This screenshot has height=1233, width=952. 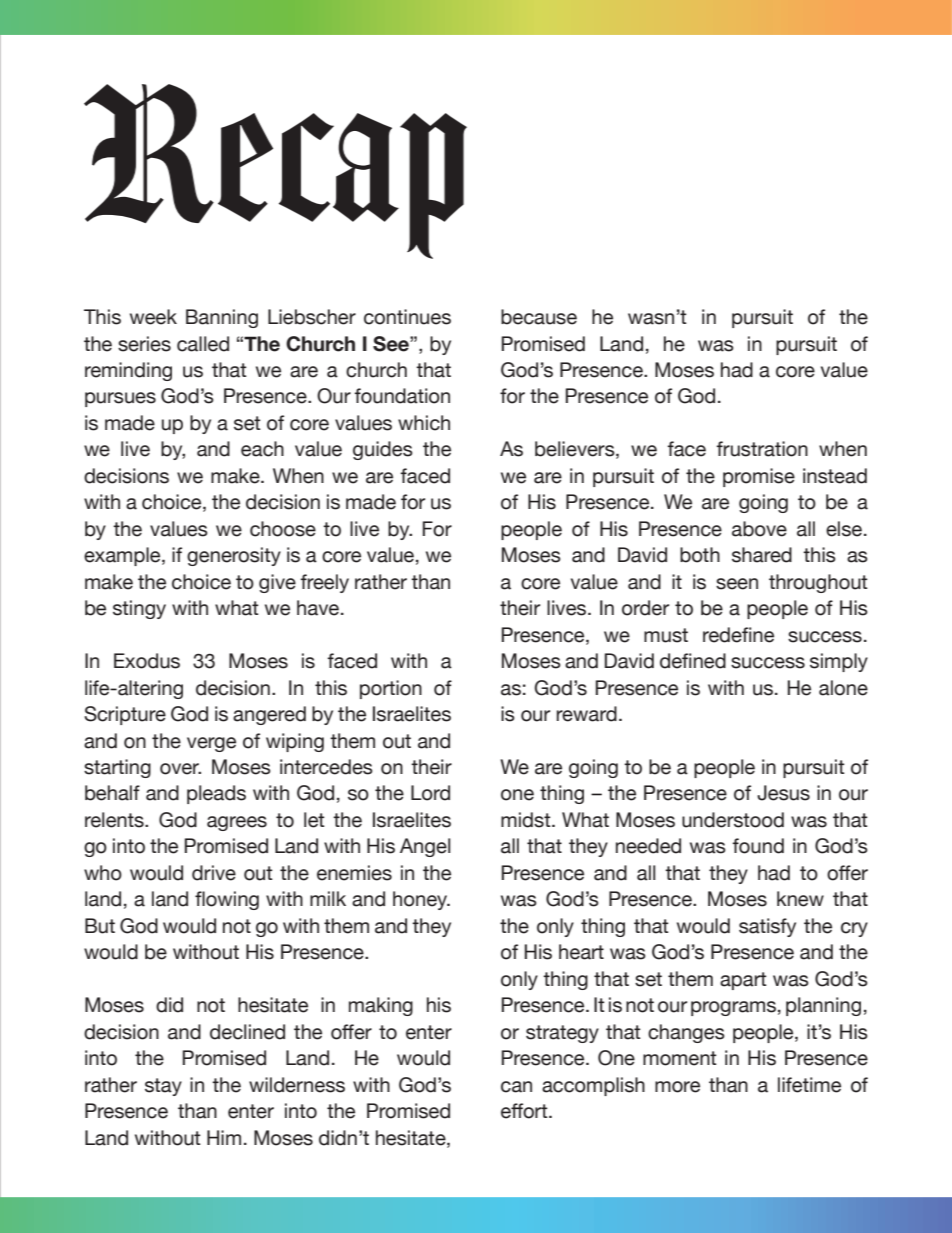 What do you see at coordinates (163, 1087) in the screenshot?
I see `stay` at bounding box center [163, 1087].
